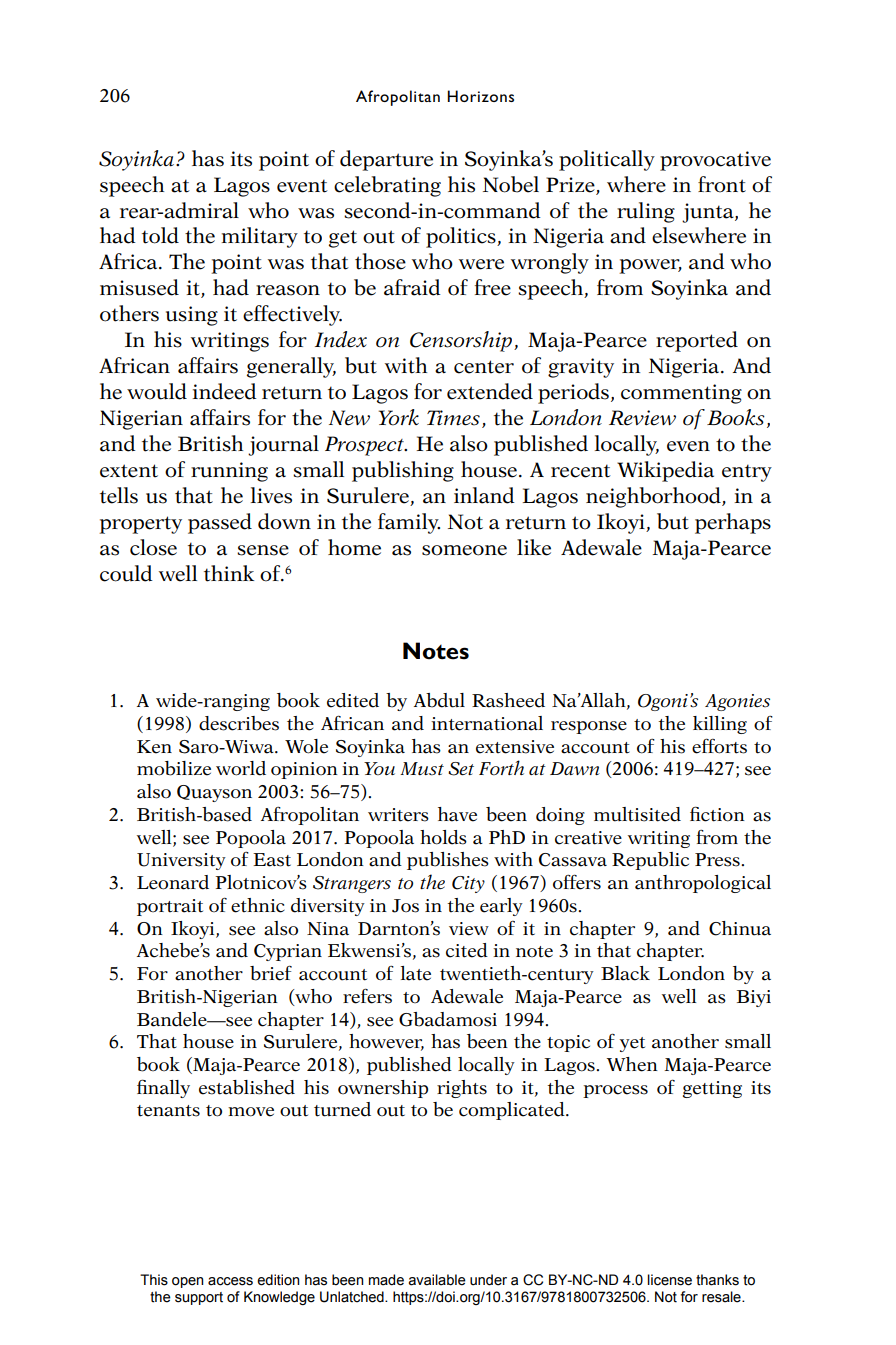 The height and width of the screenshot is (1345, 896). What do you see at coordinates (703, 884) in the screenshot?
I see `anthropological` at bounding box center [703, 884].
